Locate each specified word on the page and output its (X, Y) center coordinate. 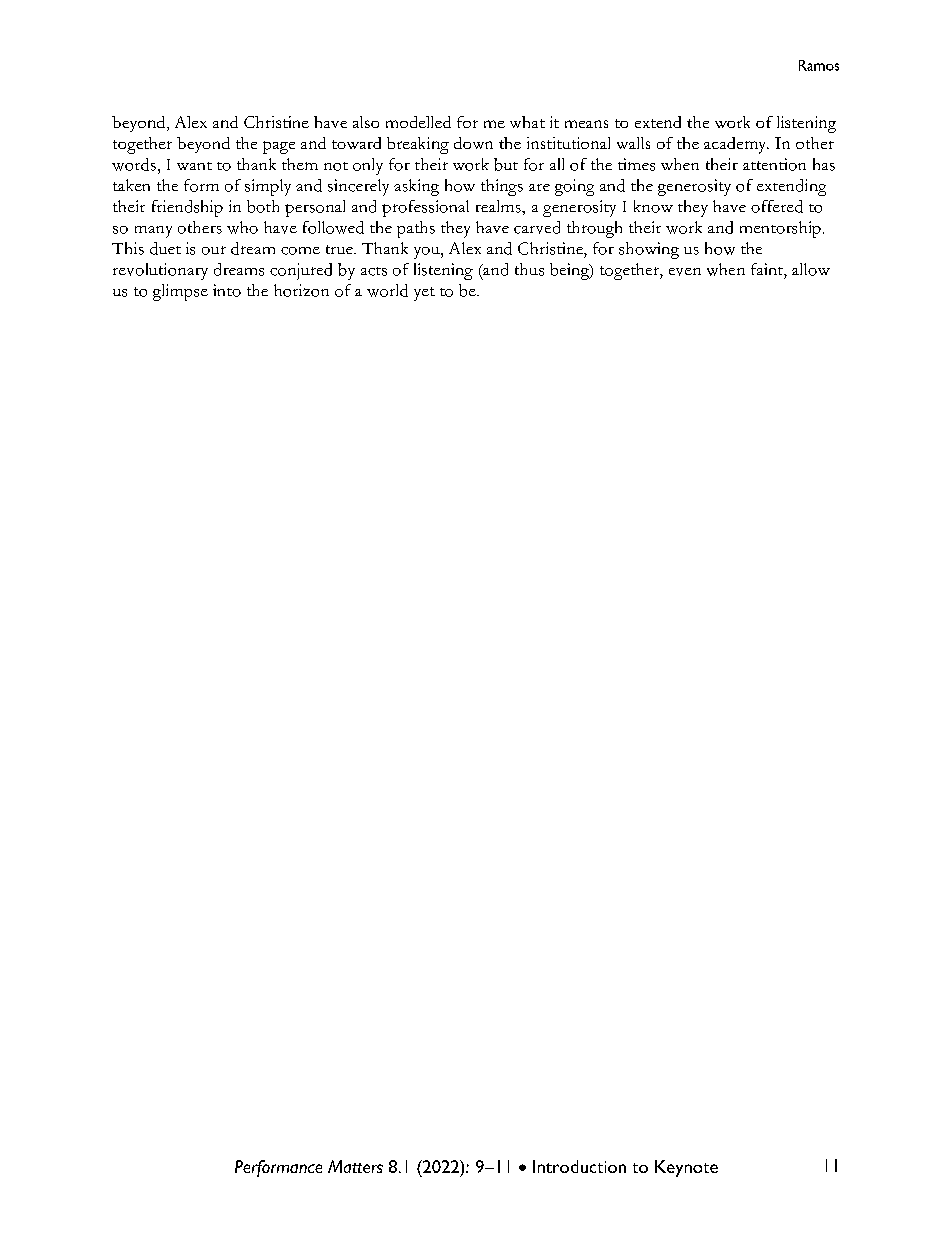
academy (736, 145)
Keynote (686, 1168)
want (194, 166)
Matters (355, 1166)
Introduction (579, 1166)
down (473, 143)
